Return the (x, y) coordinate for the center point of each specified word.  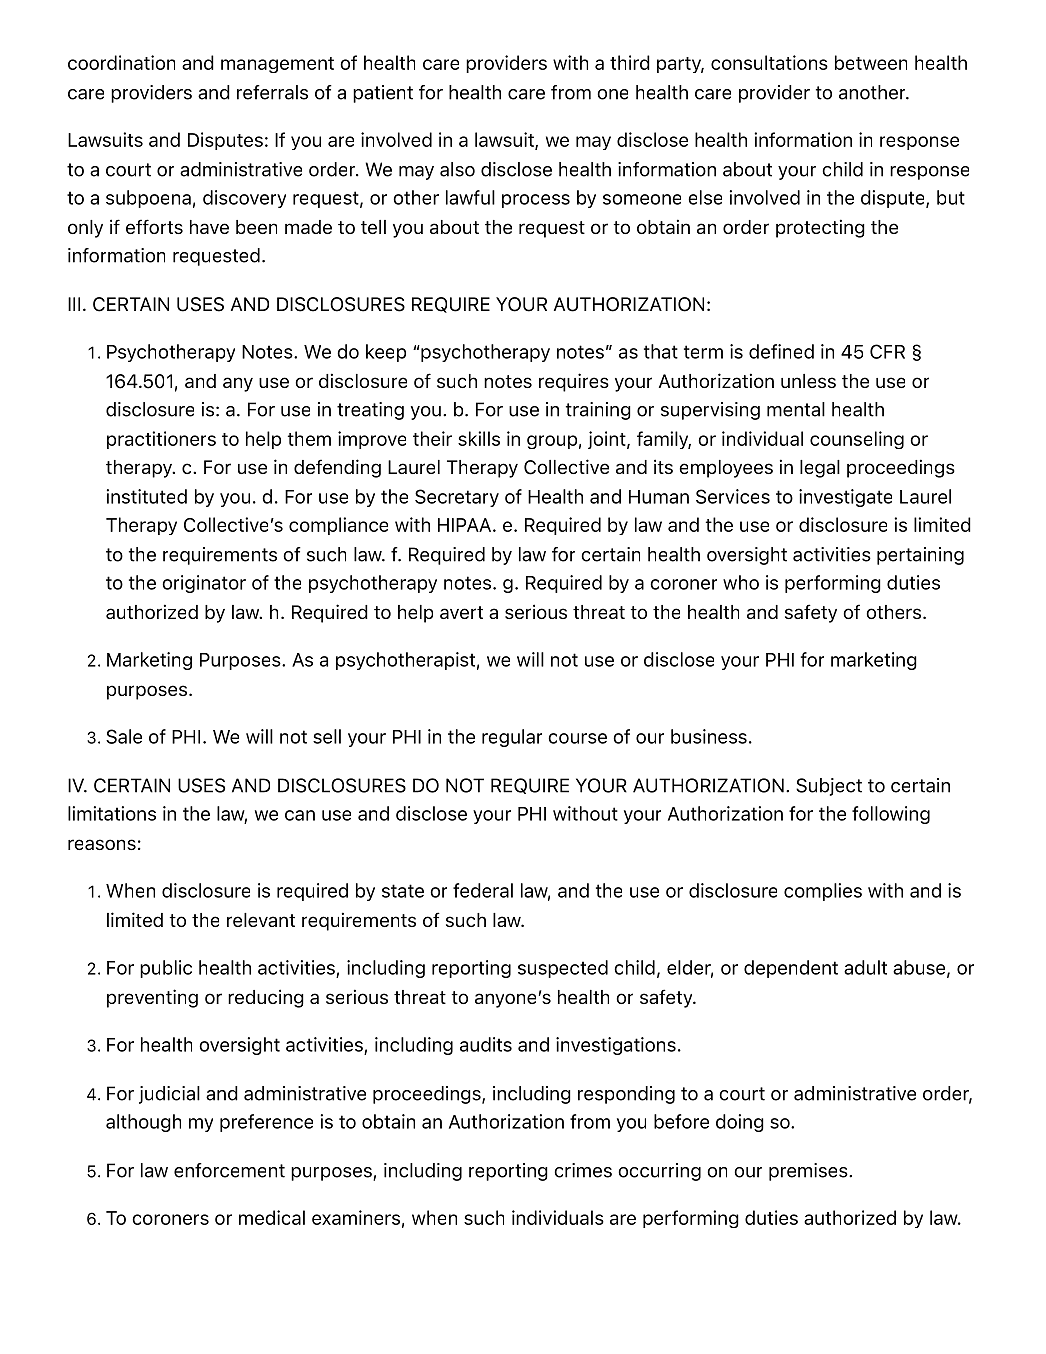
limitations (112, 813)
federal (483, 890)
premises (809, 1172)
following (891, 815)
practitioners (161, 440)
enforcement (229, 1170)
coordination (121, 62)
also (457, 169)
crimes (583, 1170)
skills (479, 438)
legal (820, 469)
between (871, 62)
